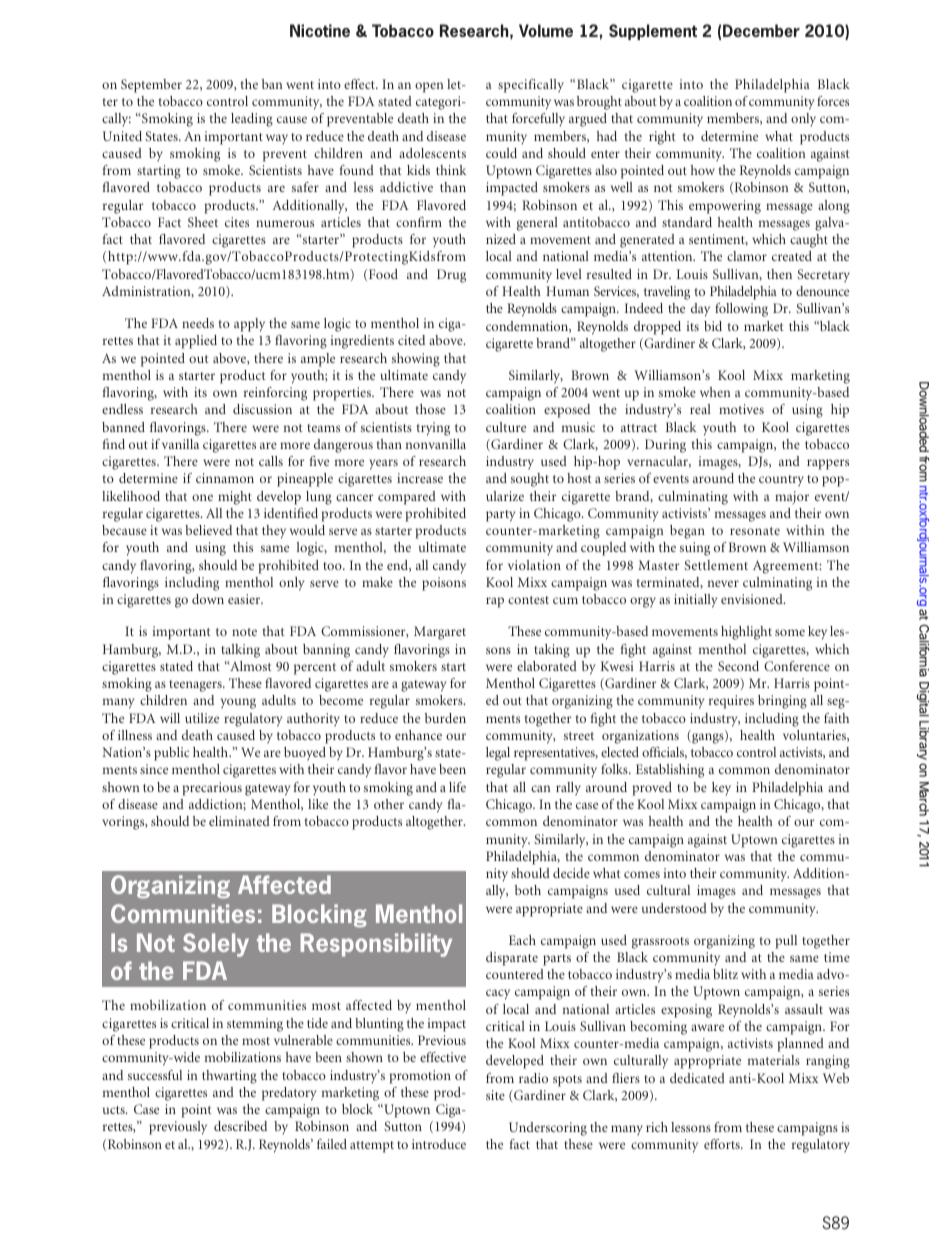  Describe the element at coordinates (151, 86) in the screenshot. I see `September` at that location.
